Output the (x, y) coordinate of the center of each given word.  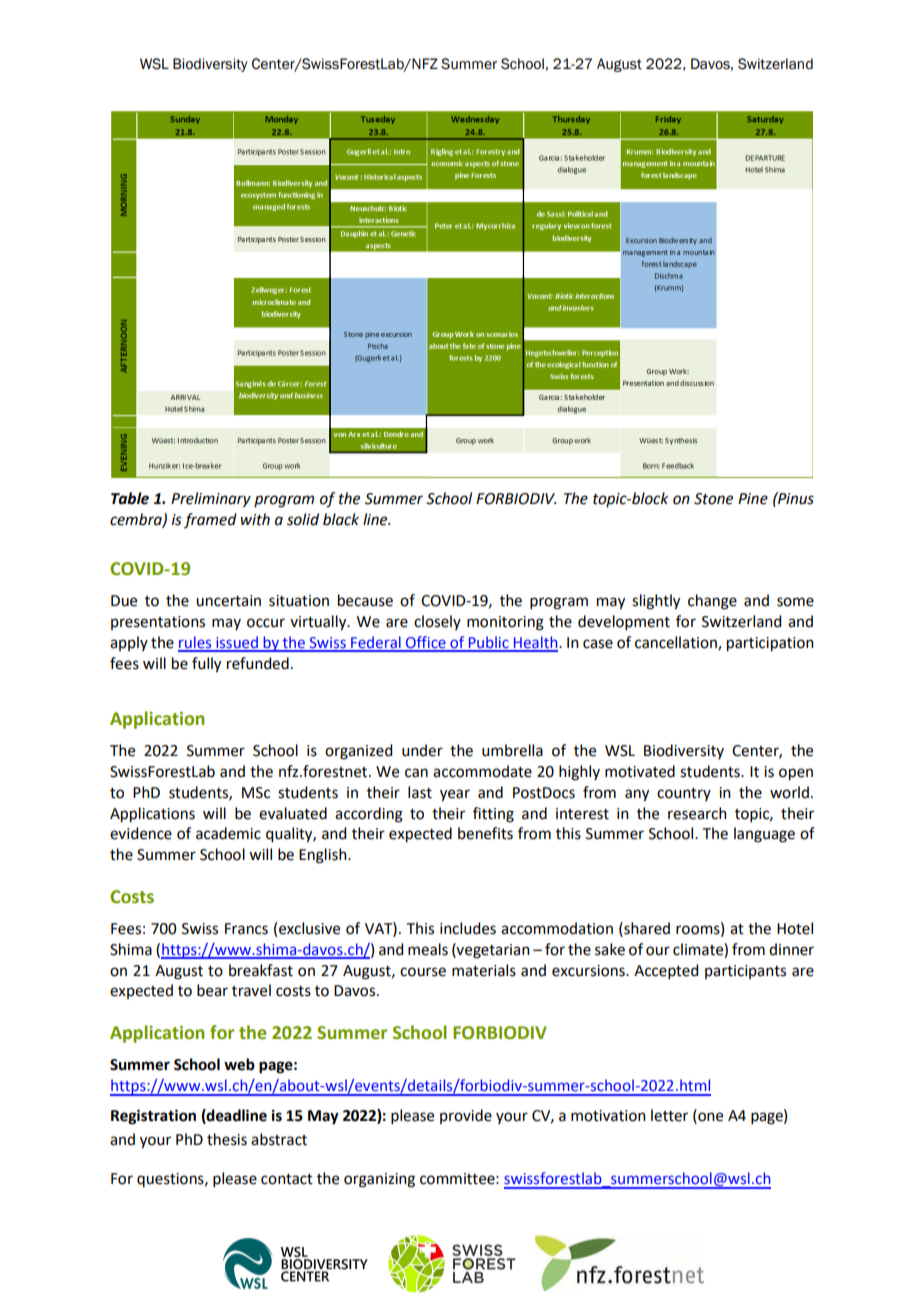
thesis (227, 1139)
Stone (713, 499)
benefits (485, 833)
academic (228, 833)
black (341, 519)
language (764, 835)
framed (210, 520)
